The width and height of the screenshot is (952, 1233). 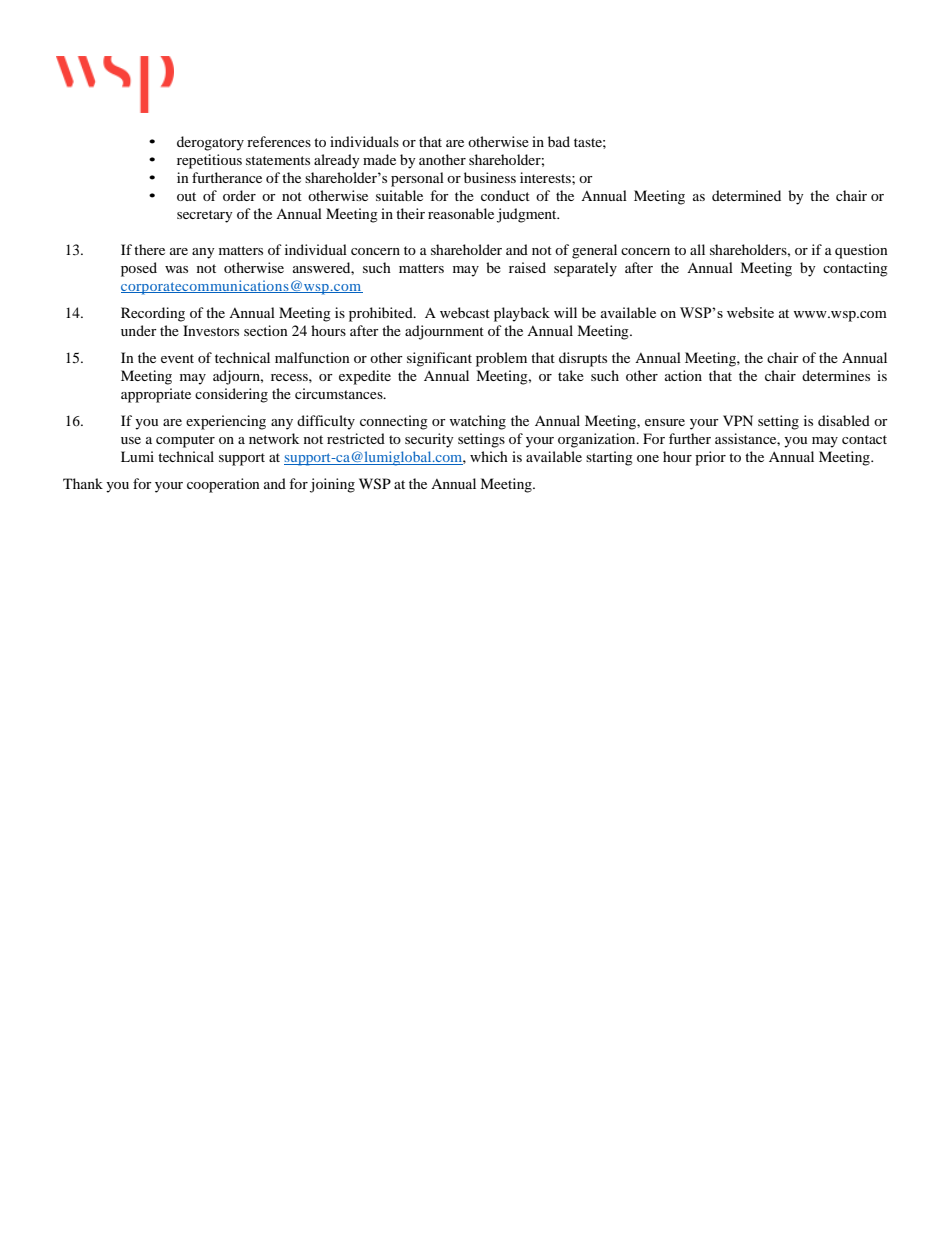 What do you see at coordinates (489, 456) in the screenshot?
I see `which` at bounding box center [489, 456].
